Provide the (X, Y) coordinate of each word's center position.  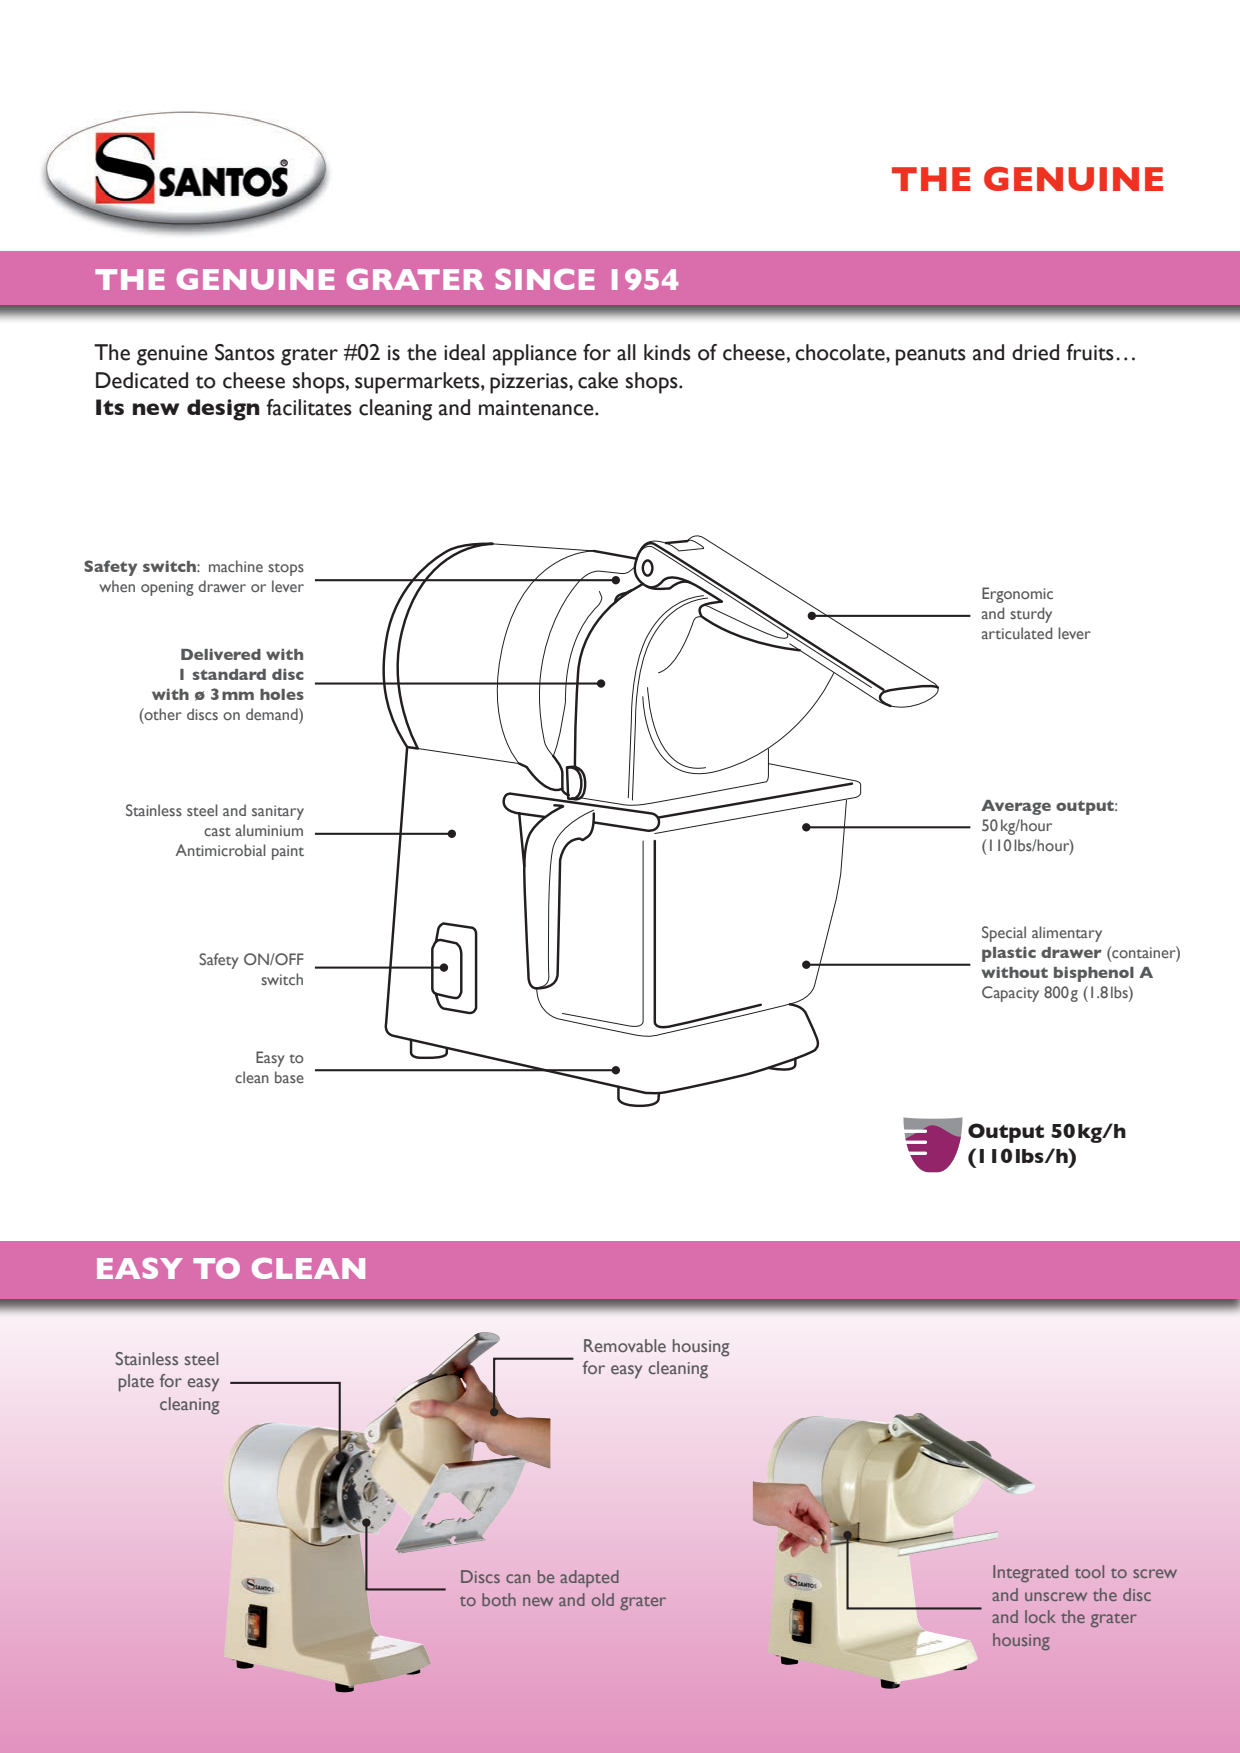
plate (136, 1383)
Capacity (1010, 994)
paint (288, 852)
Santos (245, 352)
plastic (1009, 954)
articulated (1017, 633)
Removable (625, 1346)
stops (286, 569)
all (626, 352)
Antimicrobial (221, 850)
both (499, 1599)
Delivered (221, 654)
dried (1035, 352)
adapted (589, 1578)
